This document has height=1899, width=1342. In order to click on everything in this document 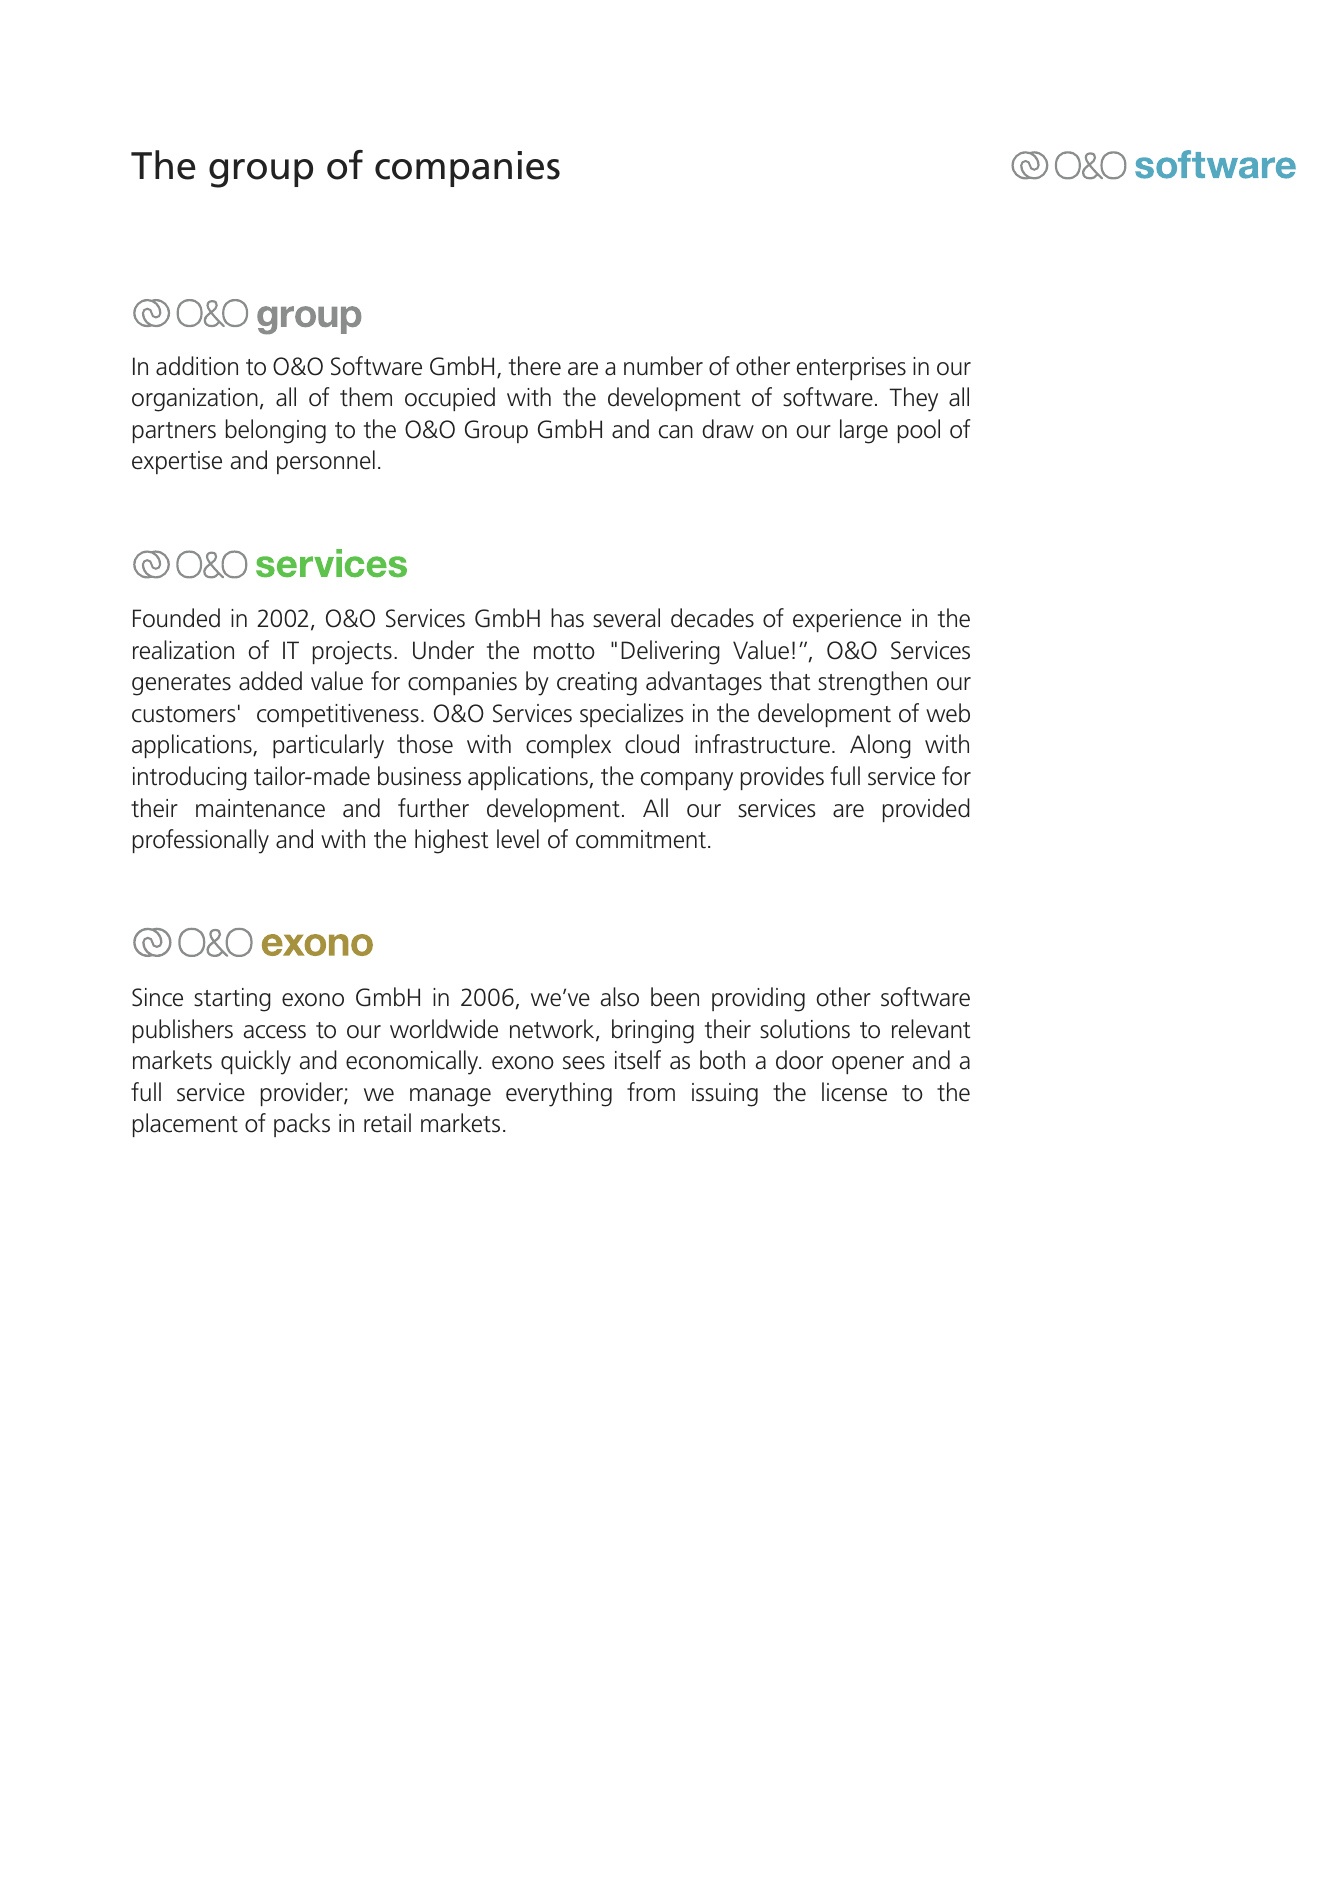, I will do `click(559, 1094)`.
